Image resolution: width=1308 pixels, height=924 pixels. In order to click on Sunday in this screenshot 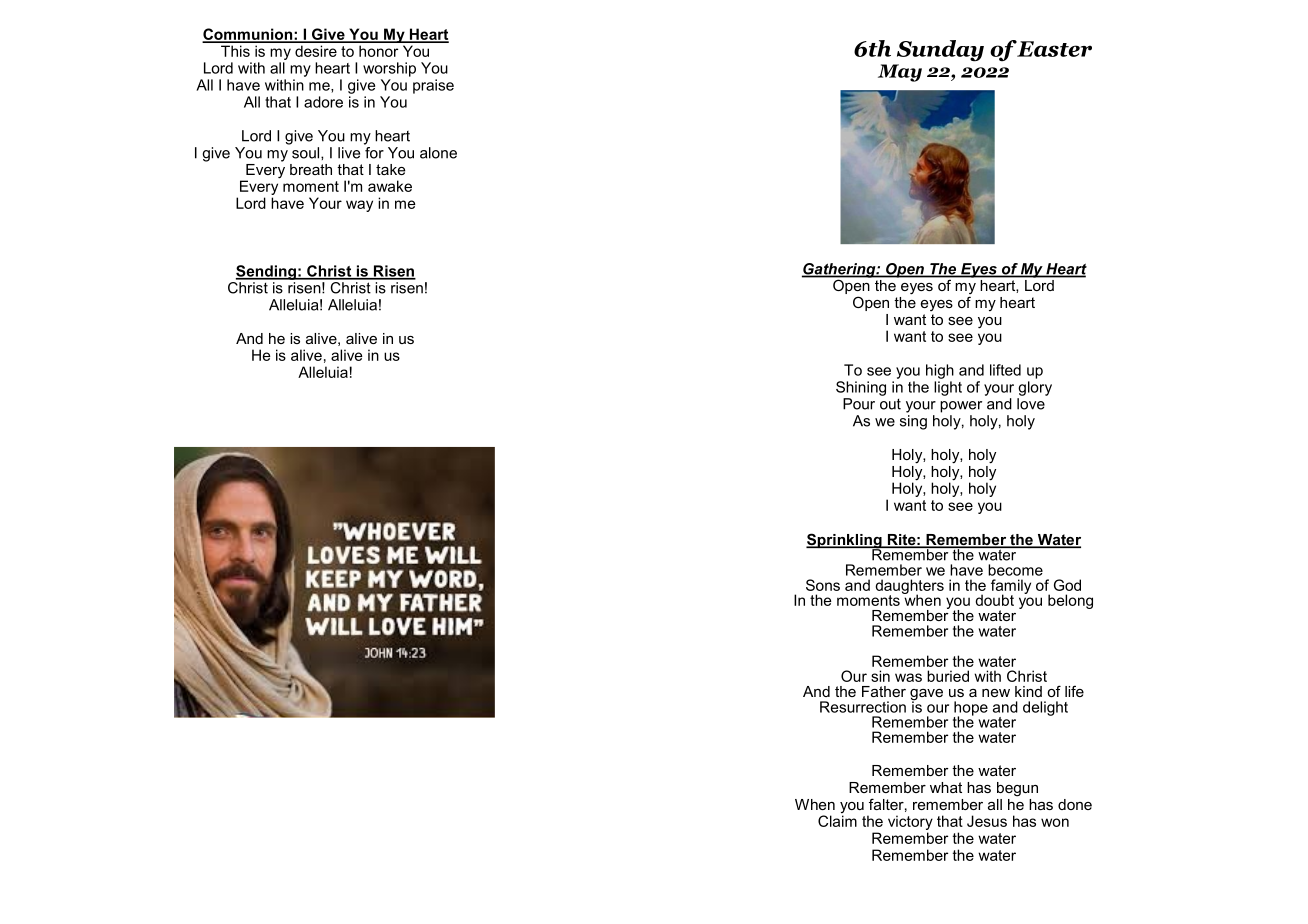, I will do `click(940, 51)`.
